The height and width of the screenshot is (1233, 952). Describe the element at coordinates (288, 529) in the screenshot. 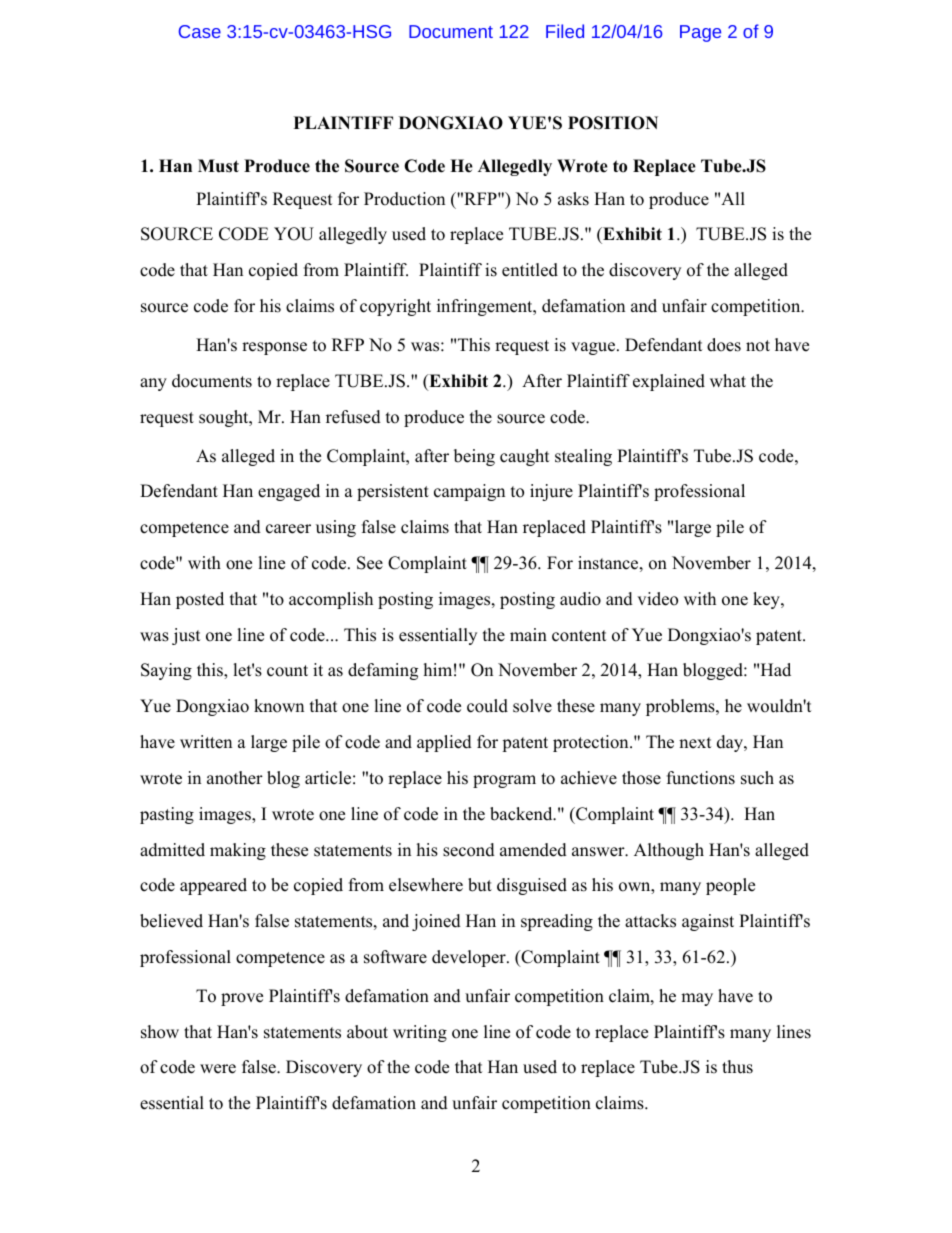

I see `career` at that location.
